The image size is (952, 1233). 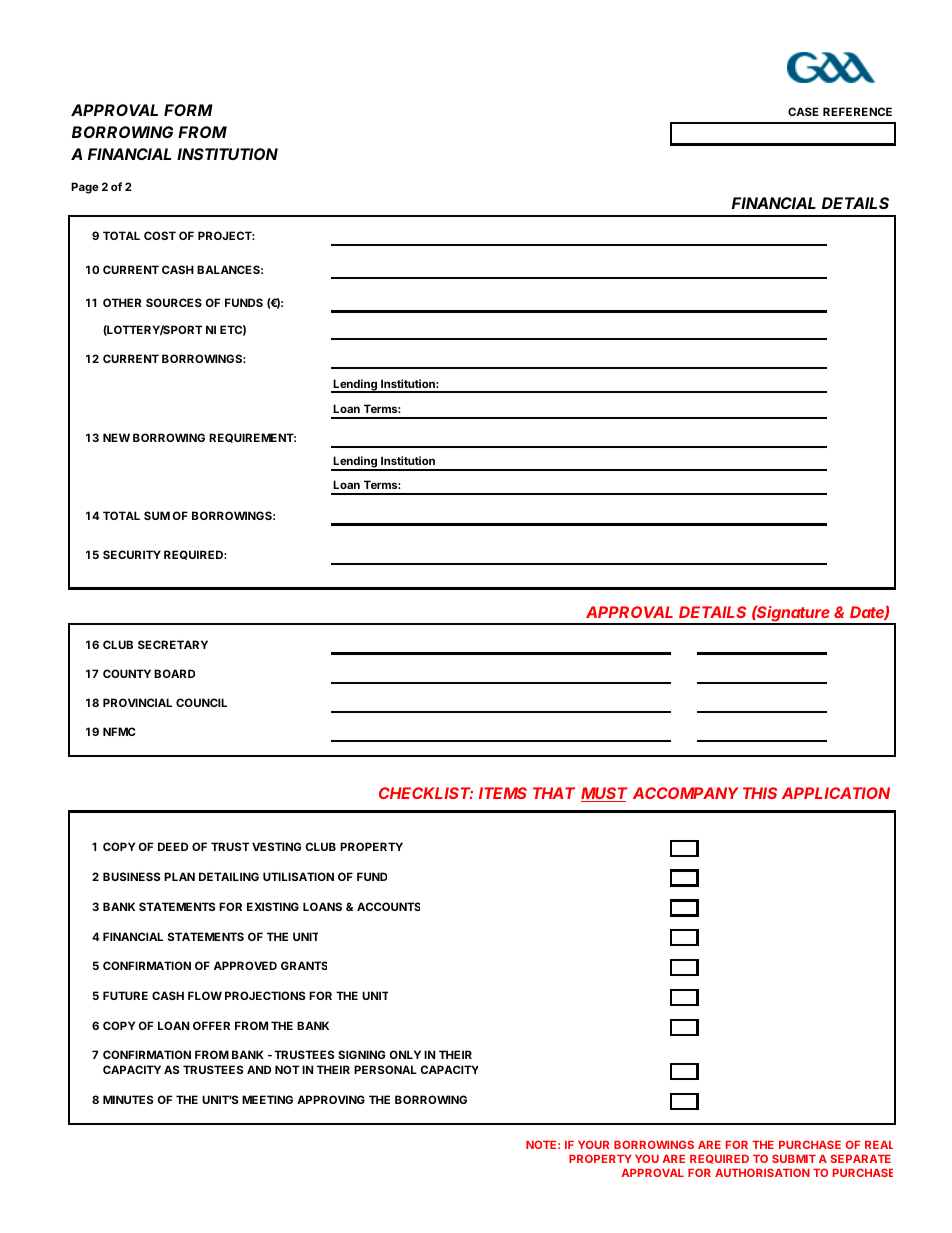 What do you see at coordinates (128, 1099) in the screenshot?
I see `MINUTES` at bounding box center [128, 1099].
